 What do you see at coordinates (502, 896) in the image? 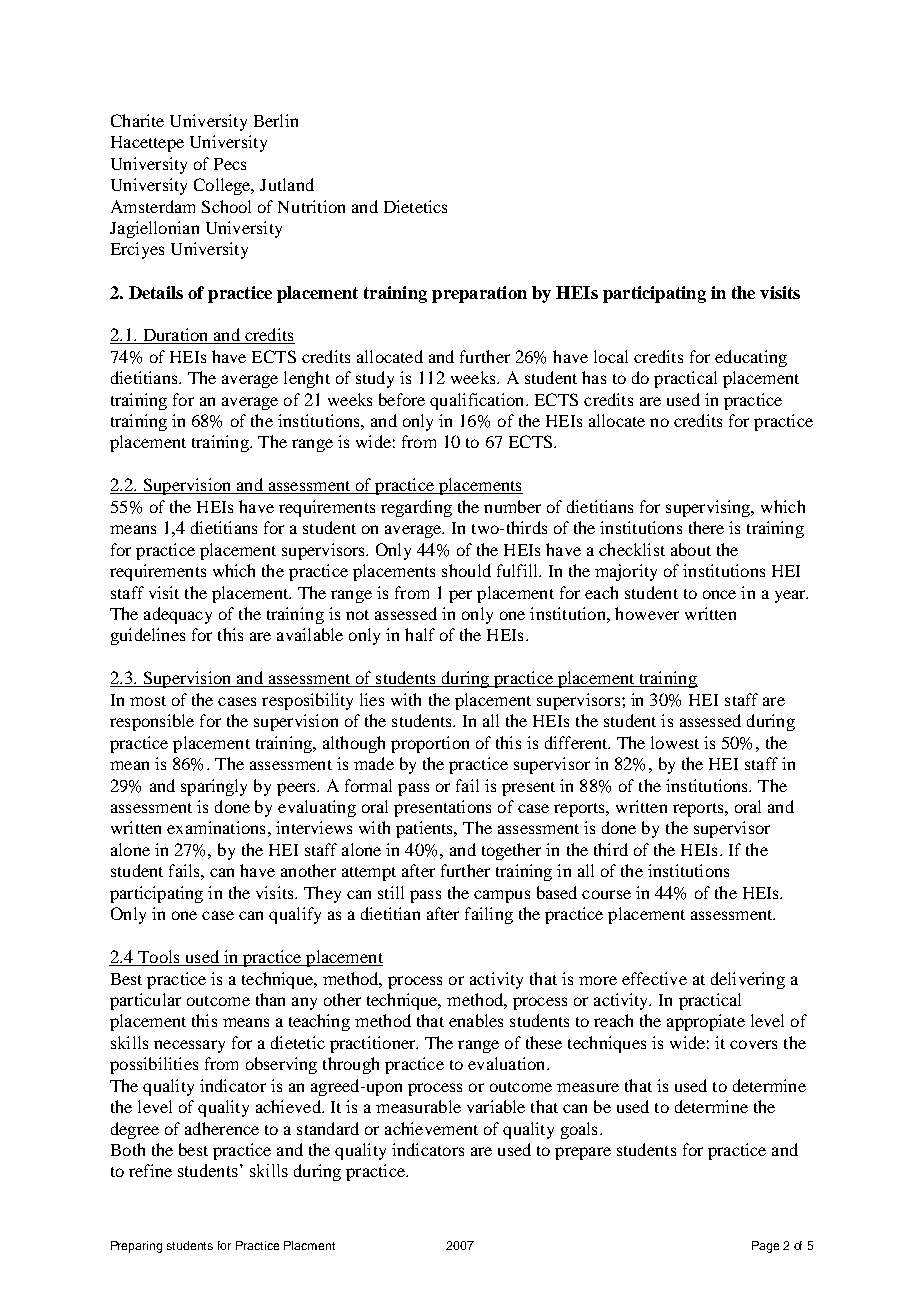
I see `campus` at bounding box center [502, 896].
